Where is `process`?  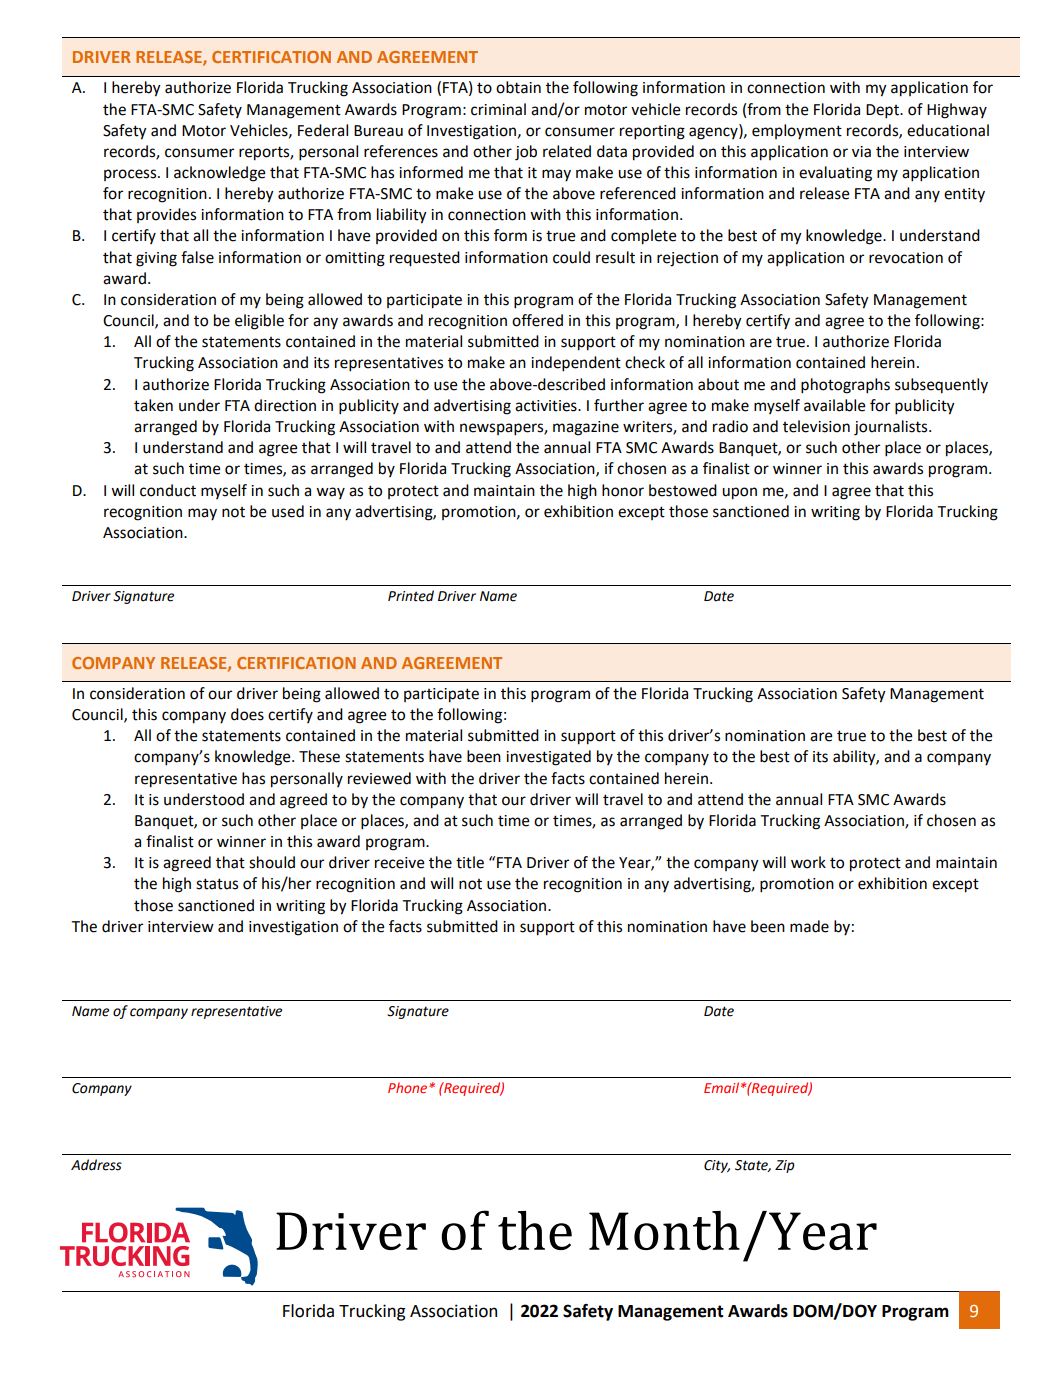
process is located at coordinates (131, 175).
